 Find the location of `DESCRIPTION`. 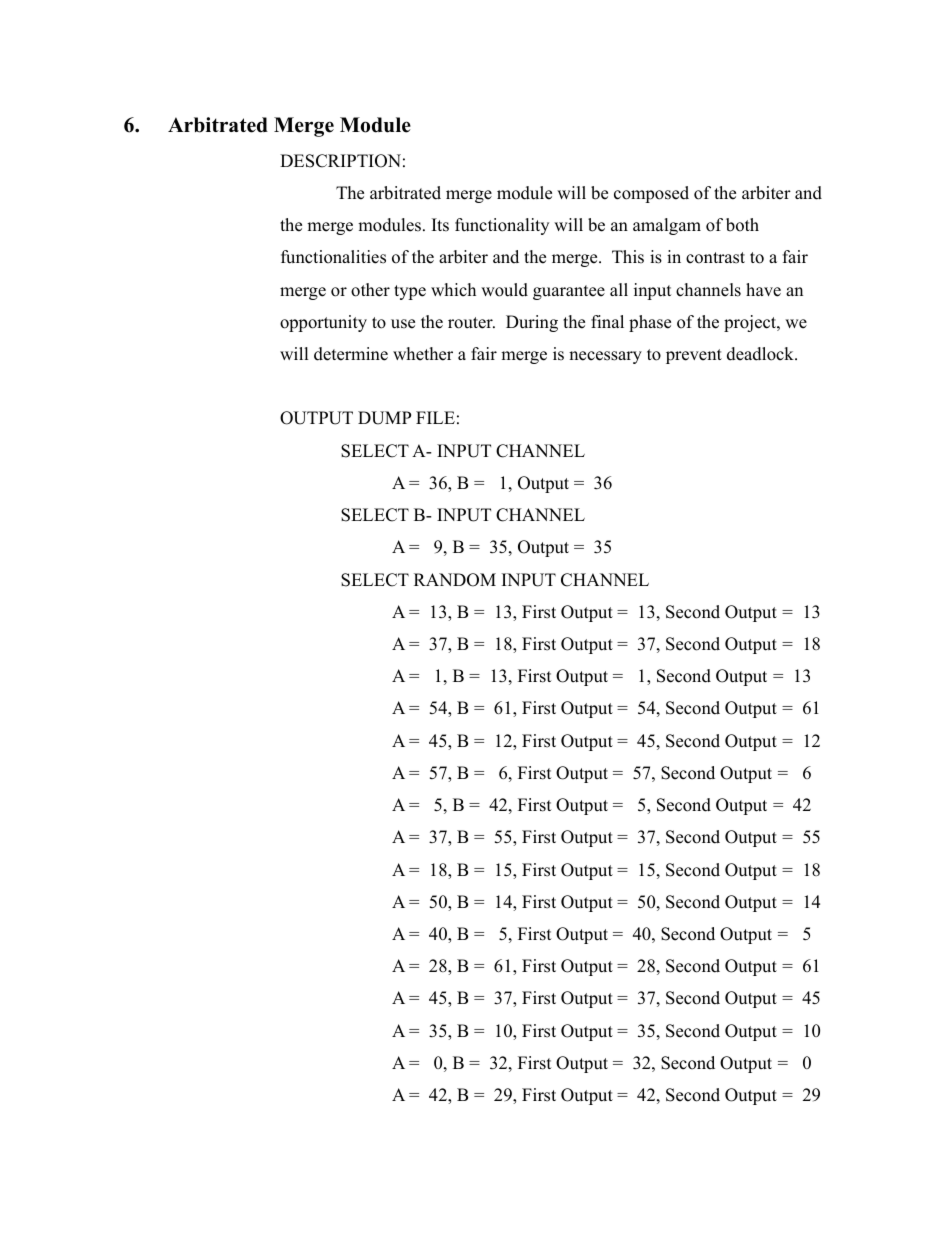

DESCRIPTION is located at coordinates (340, 161).
